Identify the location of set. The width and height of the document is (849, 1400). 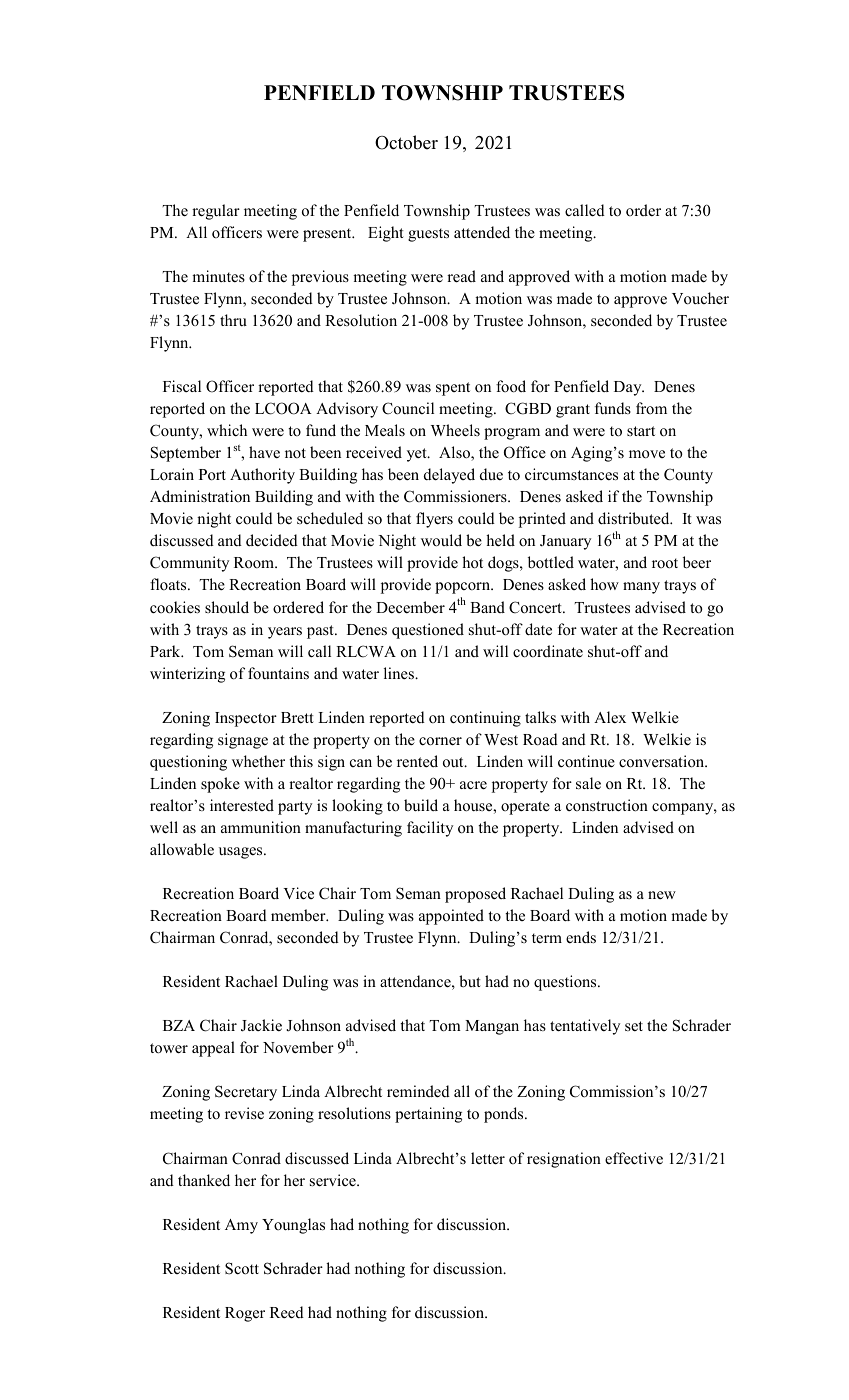
(634, 1026).
